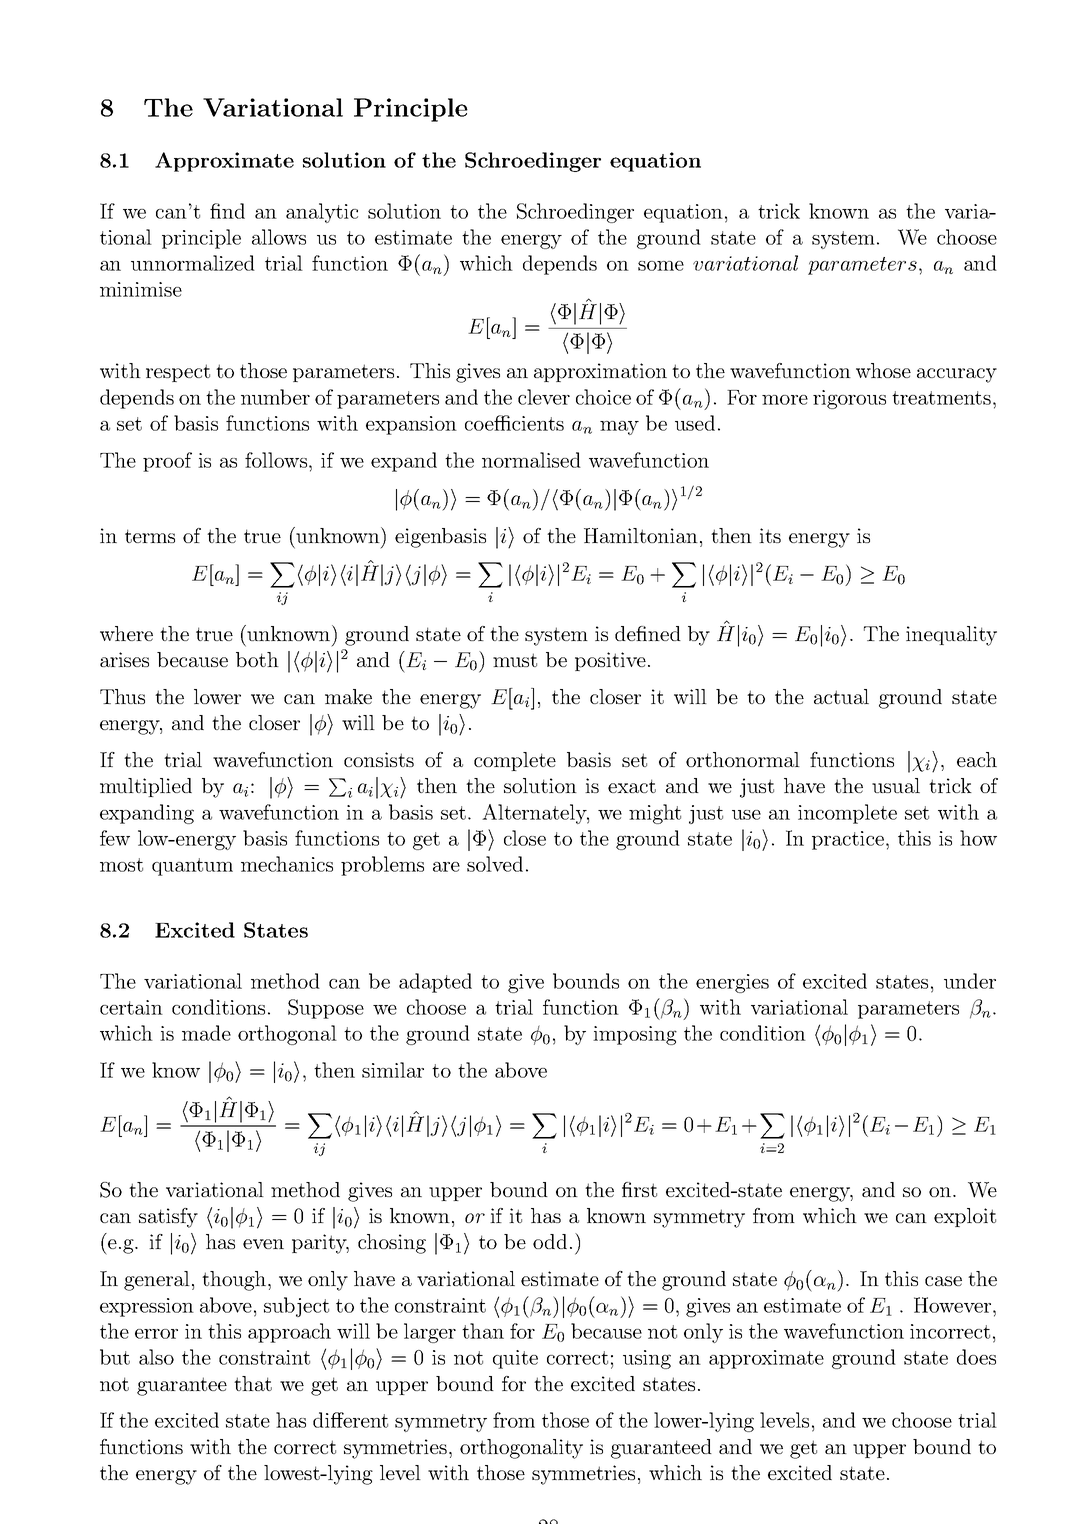 The width and height of the screenshot is (1077, 1524). Describe the element at coordinates (253, 1383) in the screenshot. I see `that` at that location.
